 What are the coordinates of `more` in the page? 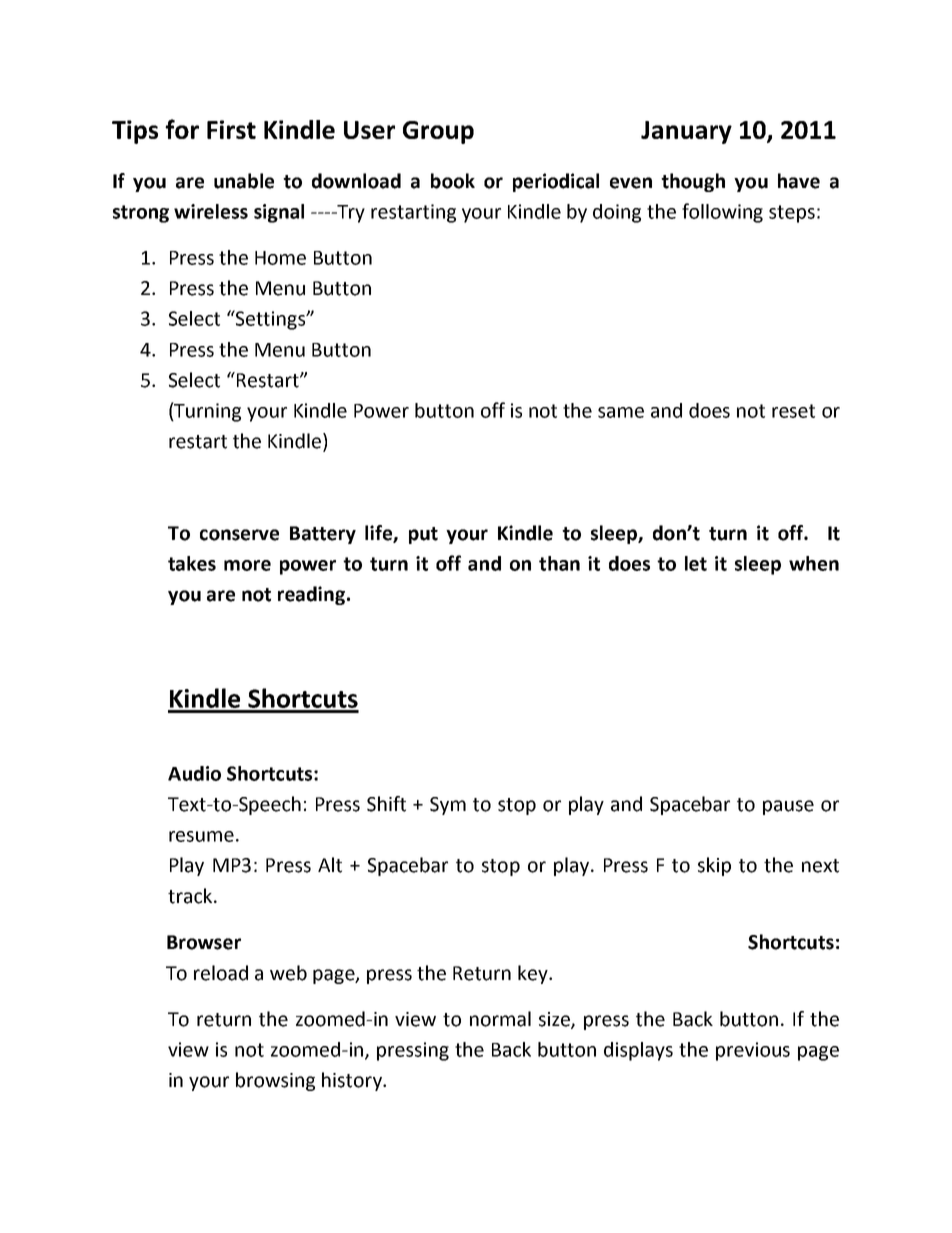 It's located at (247, 565).
